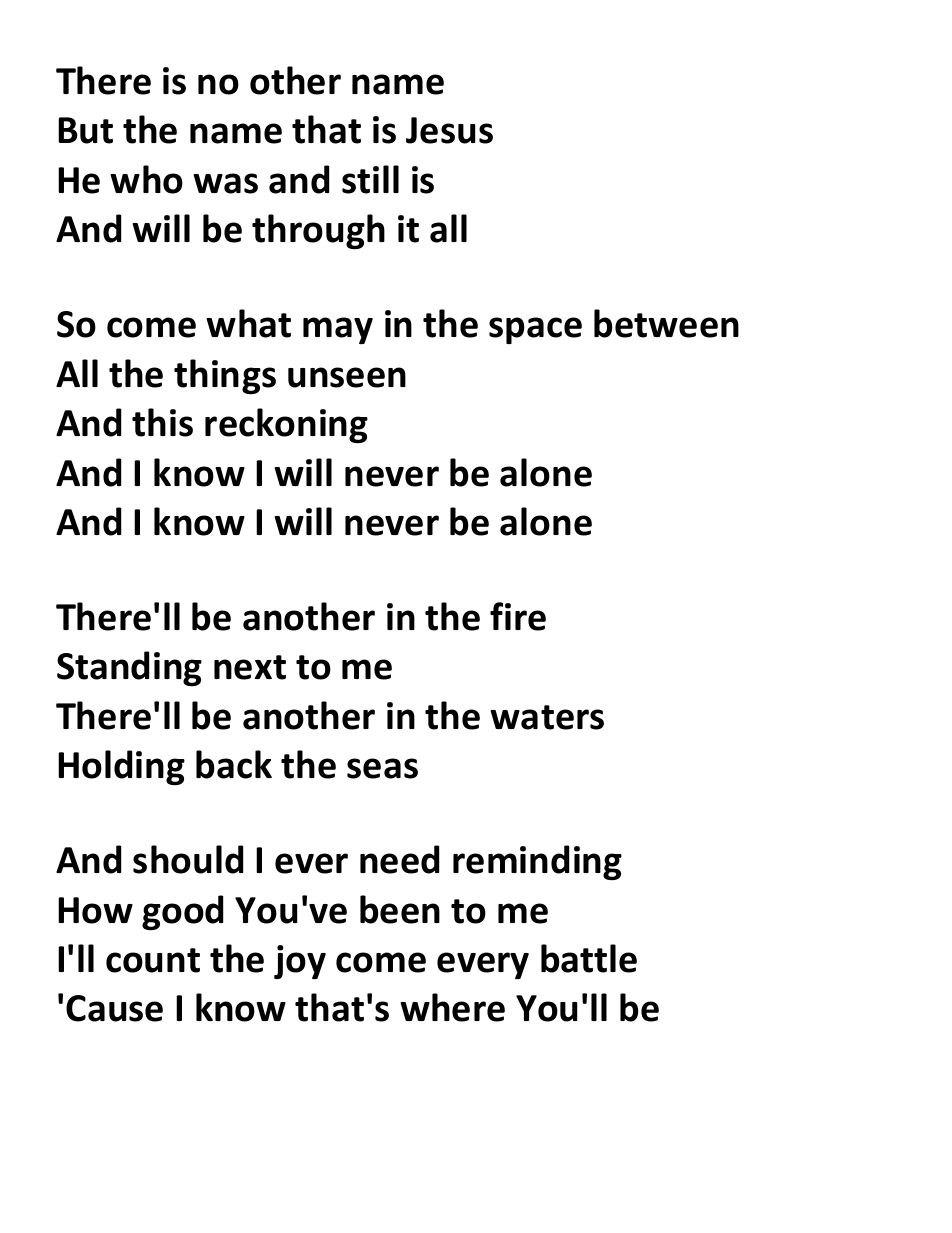 The height and width of the screenshot is (1233, 952). I want to click on Standing, so click(129, 668).
